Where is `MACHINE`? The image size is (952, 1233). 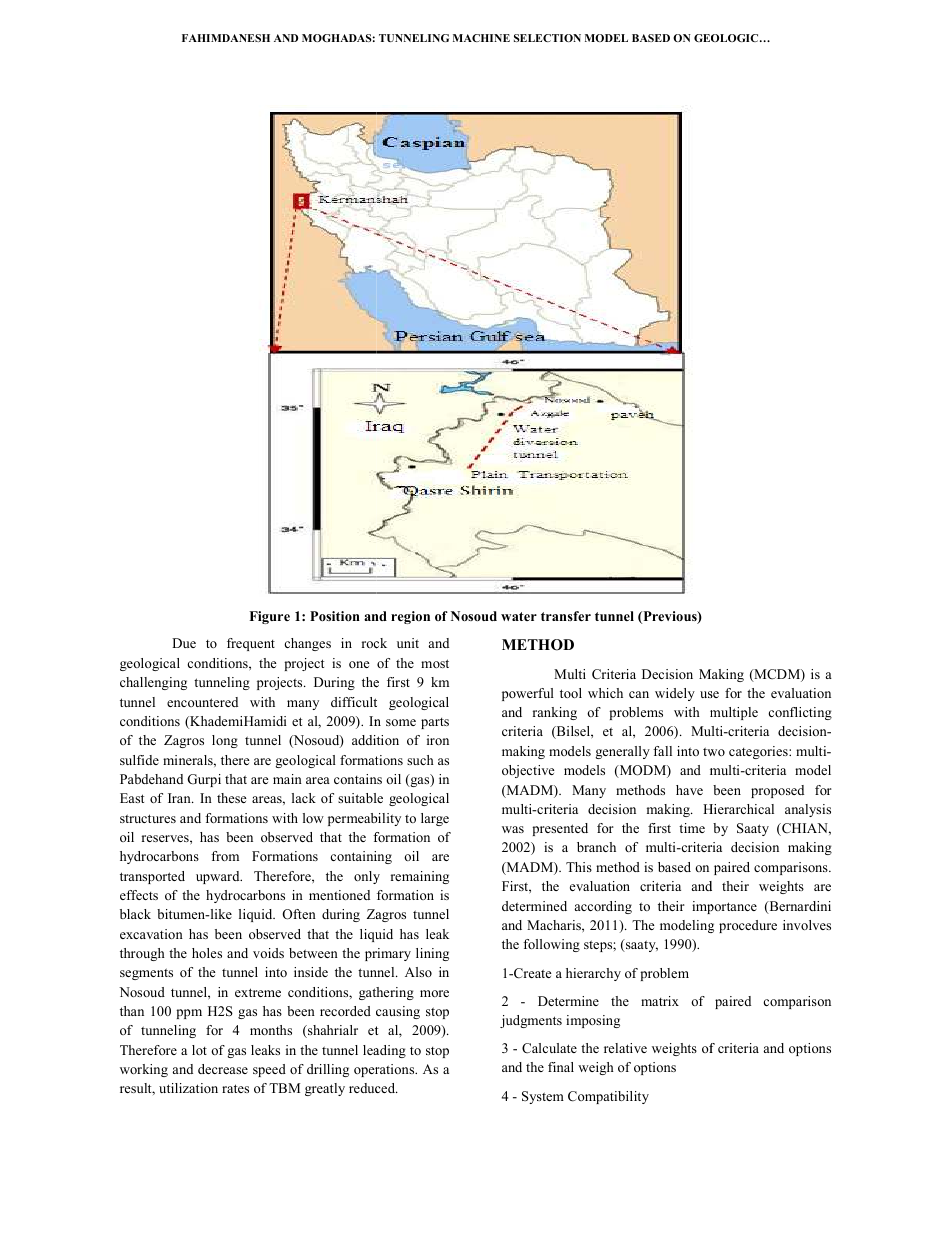 MACHINE is located at coordinates (481, 38).
